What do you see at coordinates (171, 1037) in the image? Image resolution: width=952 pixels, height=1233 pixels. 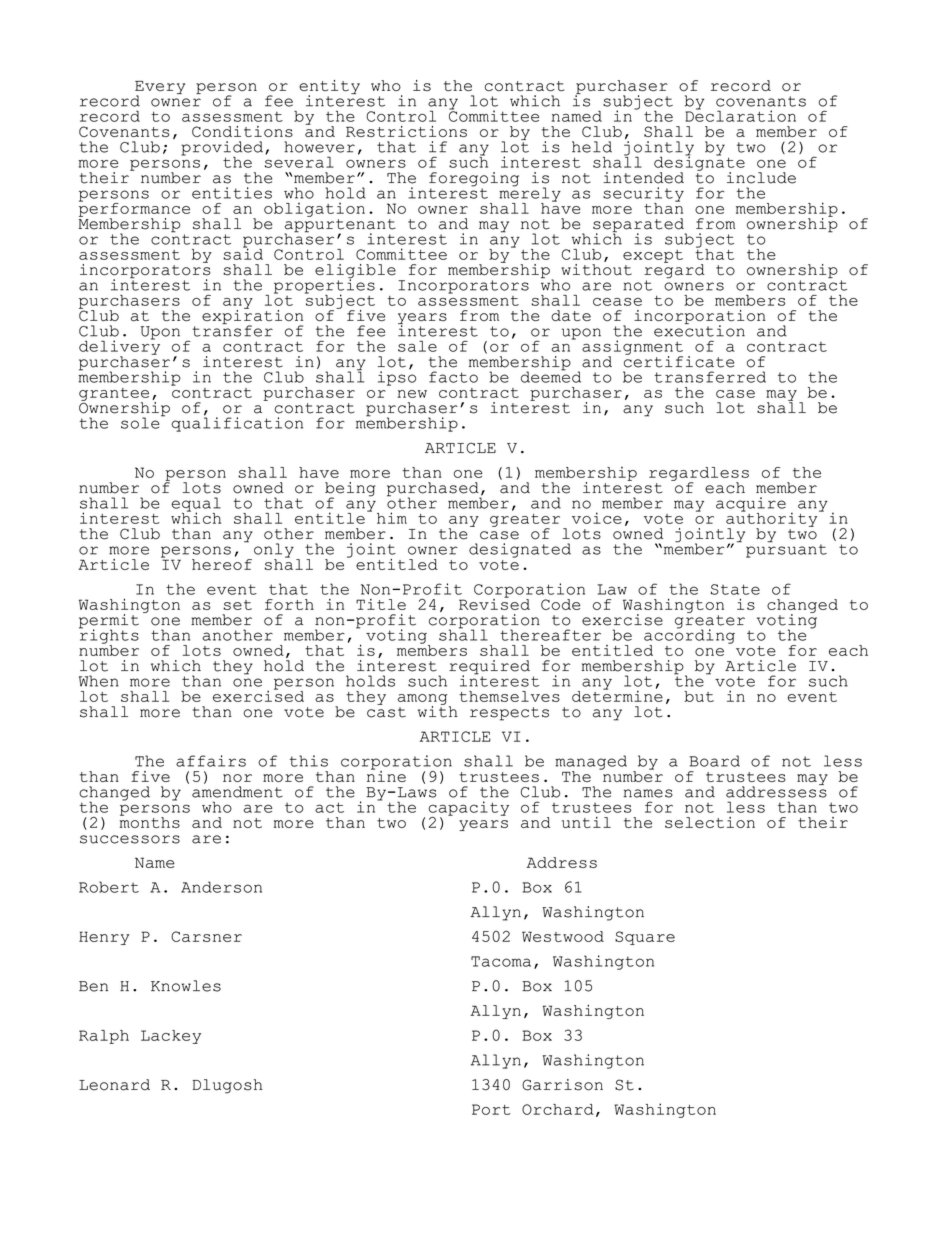 I see `Lackey` at bounding box center [171, 1037].
